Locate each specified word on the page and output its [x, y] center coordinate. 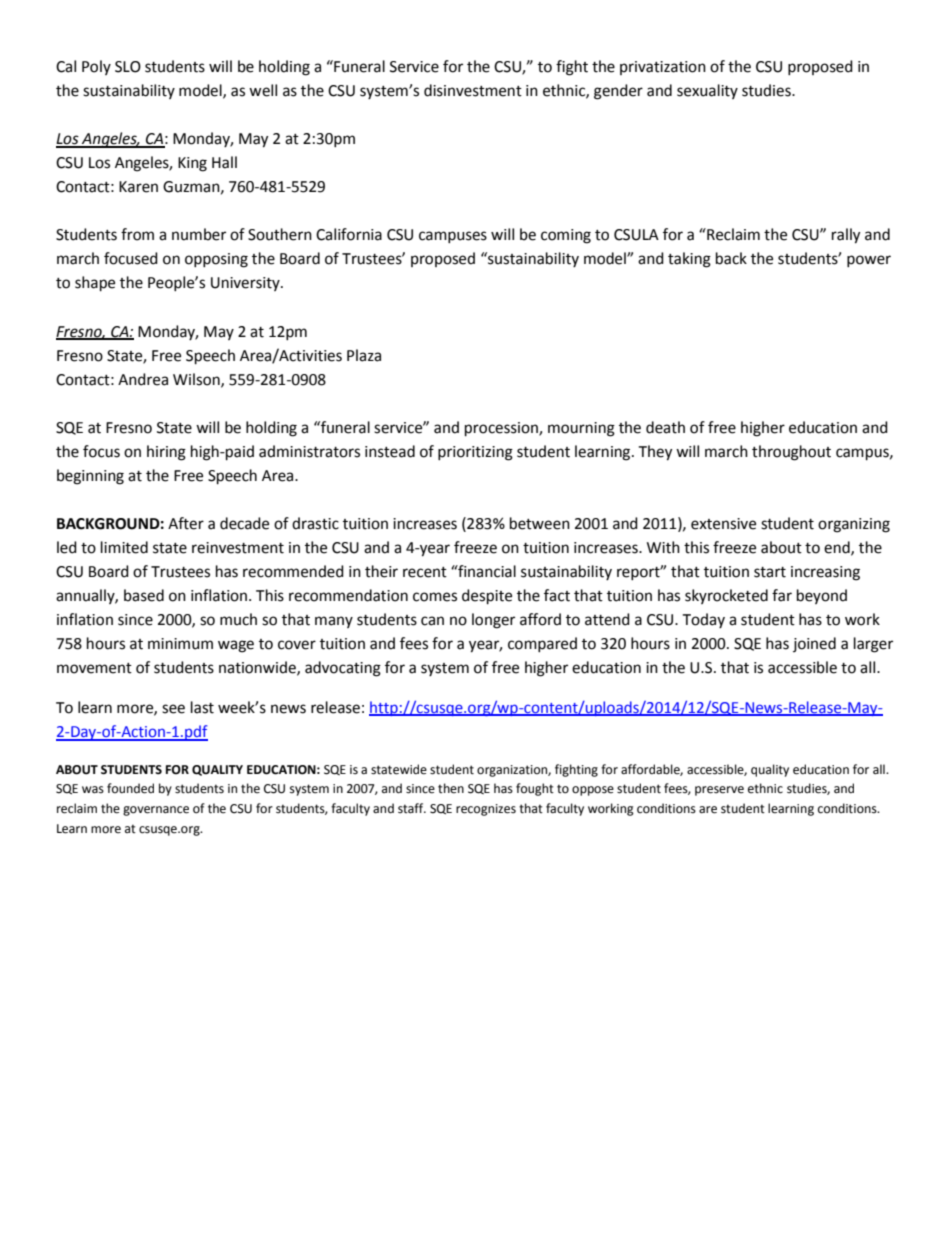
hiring [166, 453]
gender [618, 92]
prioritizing [475, 453]
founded [130, 788]
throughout [791, 453]
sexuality [707, 91]
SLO [128, 67]
